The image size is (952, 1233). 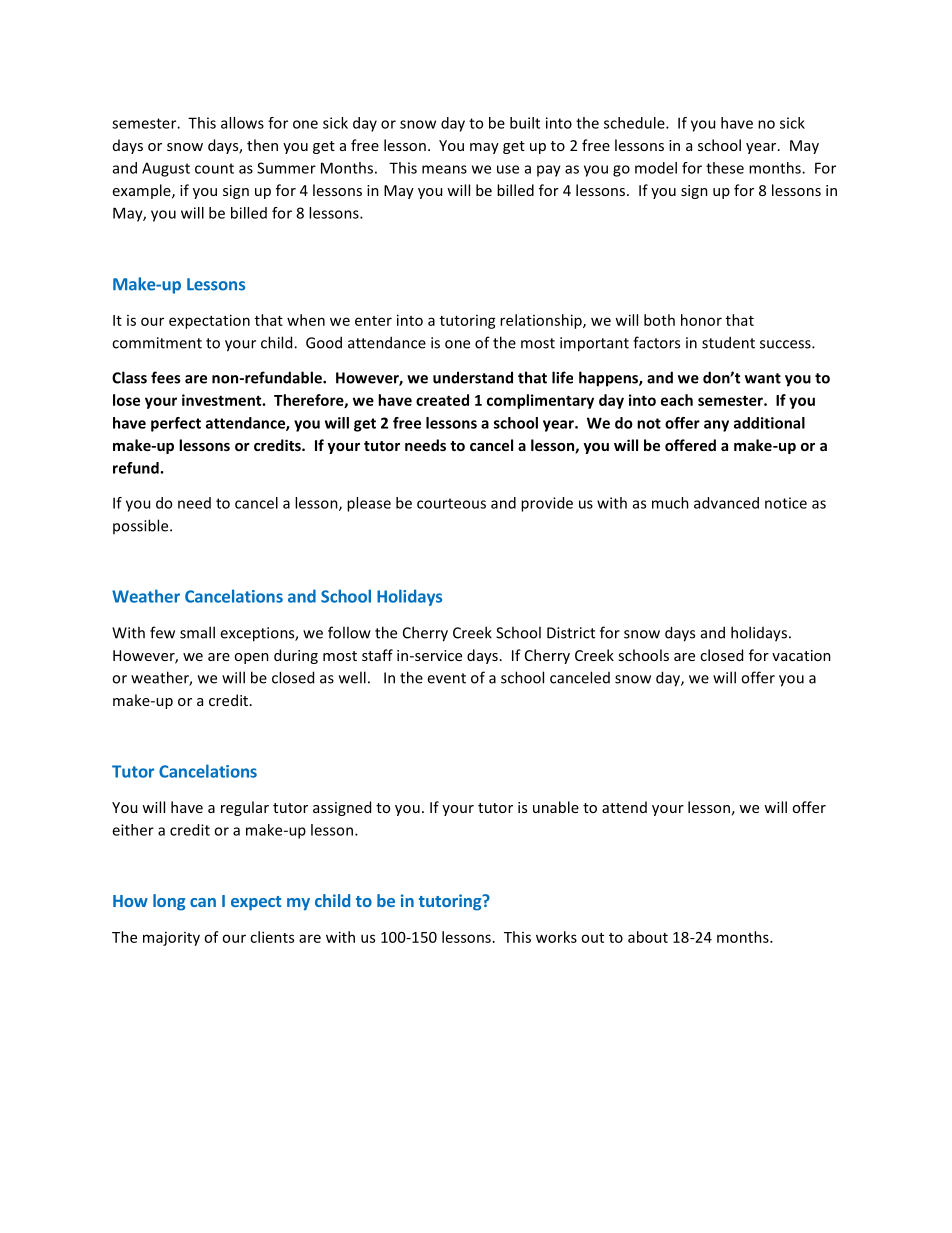 What do you see at coordinates (542, 321) in the screenshot?
I see `relationship` at bounding box center [542, 321].
